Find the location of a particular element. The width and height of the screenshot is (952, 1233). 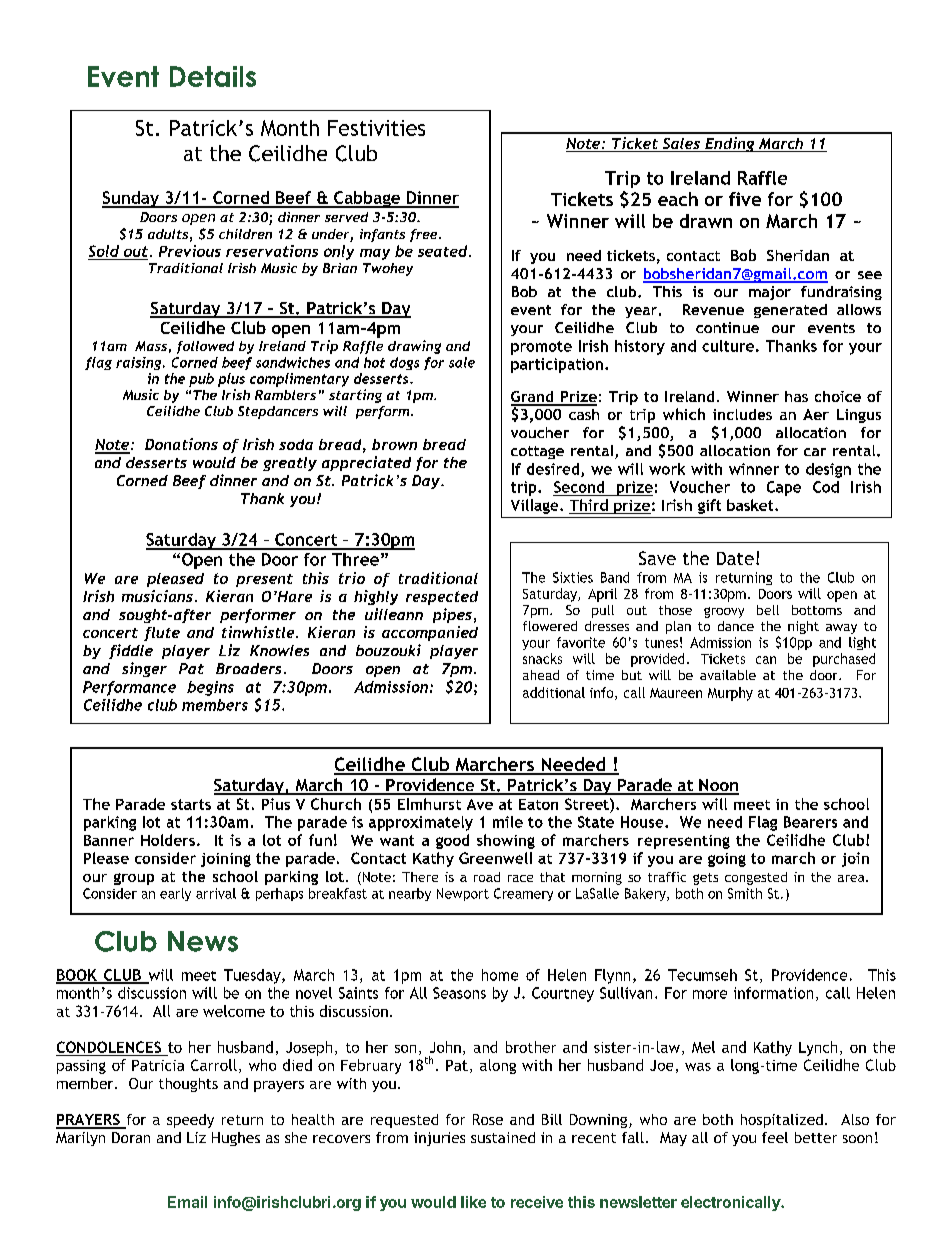

pipes is located at coordinates (452, 615).
